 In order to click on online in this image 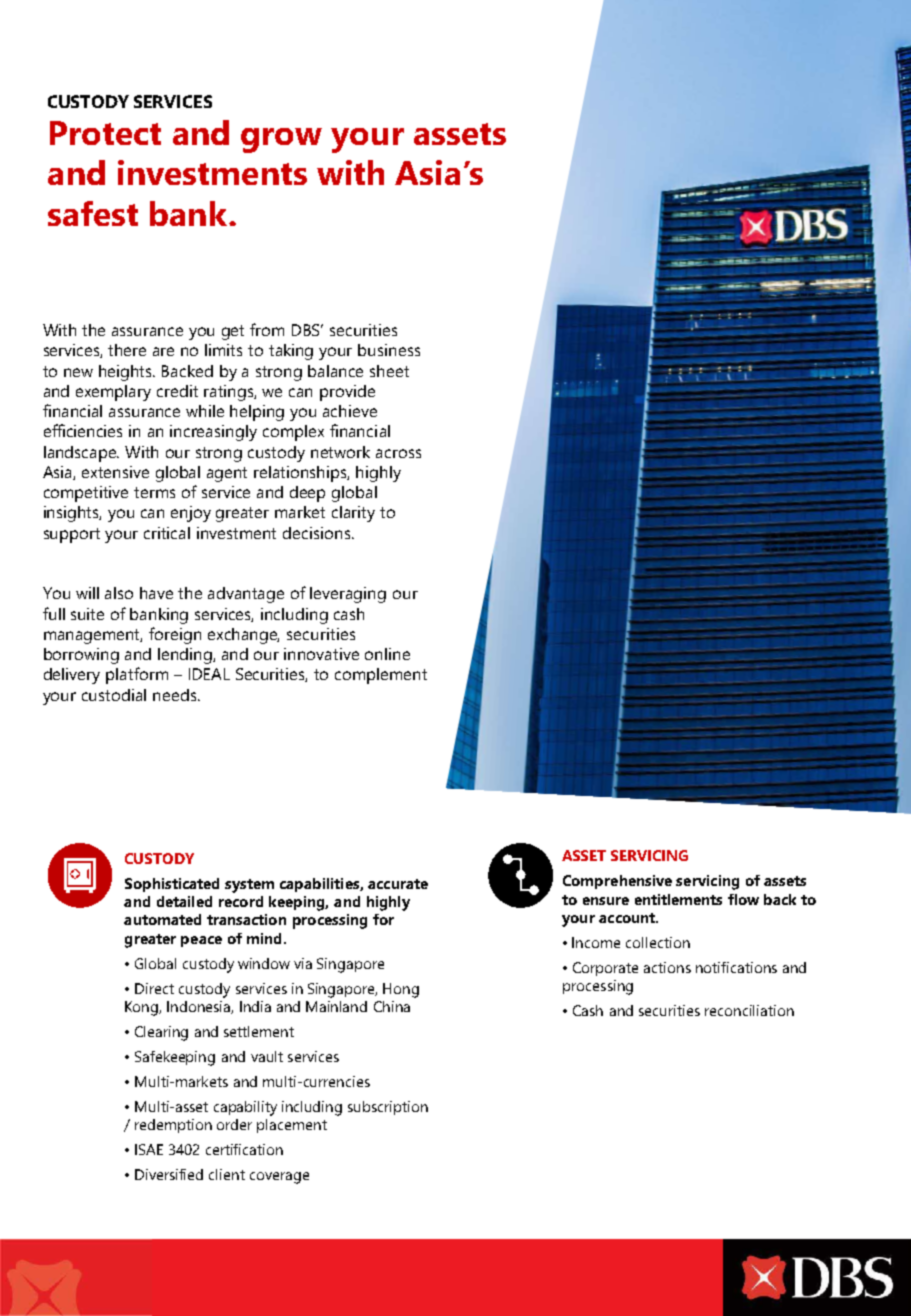, I will do `click(387, 654)`.
